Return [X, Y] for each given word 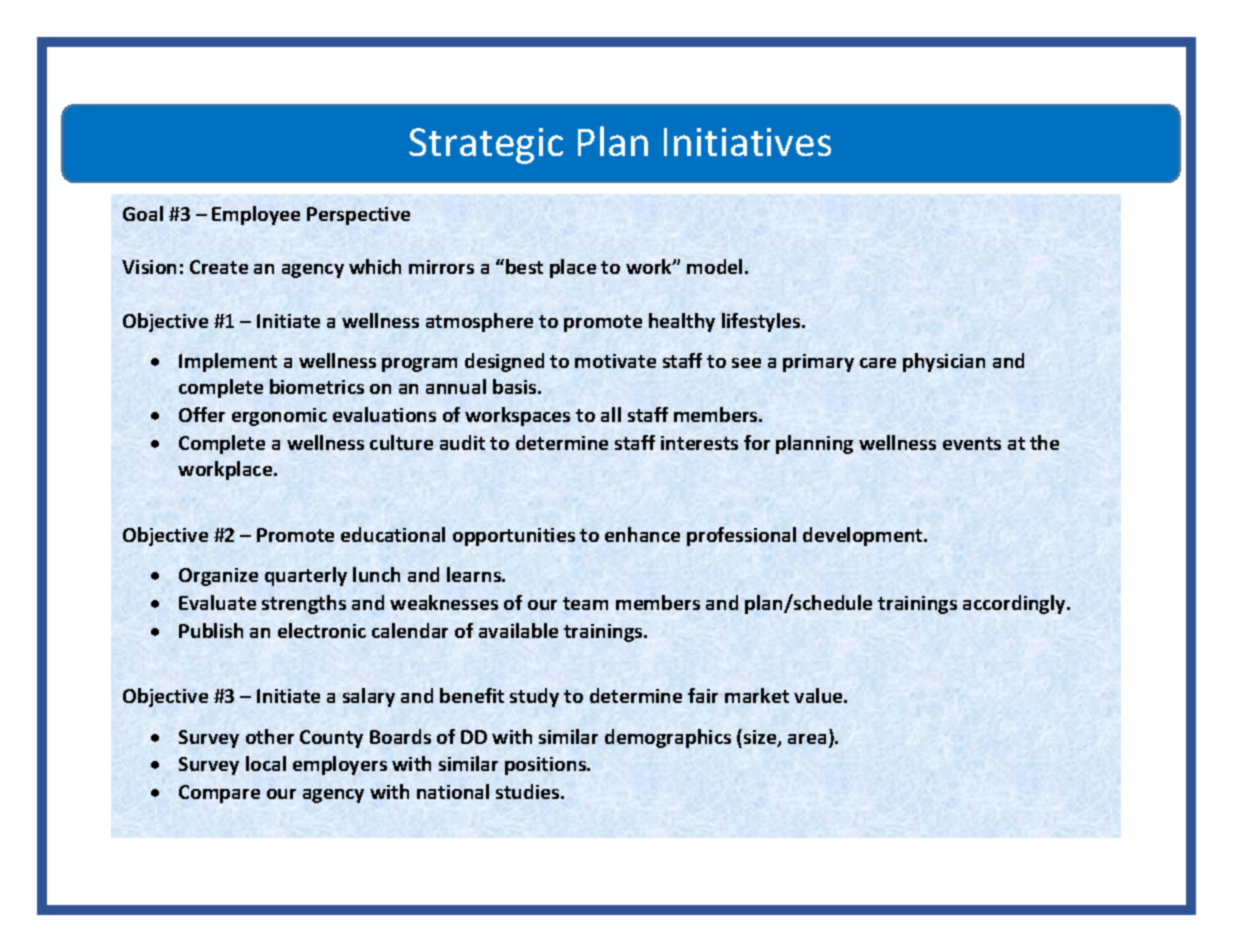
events [972, 443]
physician [944, 362]
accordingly [1015, 604]
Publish [211, 630]
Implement [228, 362]
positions [547, 766]
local [266, 763]
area [807, 739]
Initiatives [747, 142]
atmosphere [479, 322]
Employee [256, 215]
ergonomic [279, 417]
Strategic [486, 146]
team [585, 603]
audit [462, 442]
